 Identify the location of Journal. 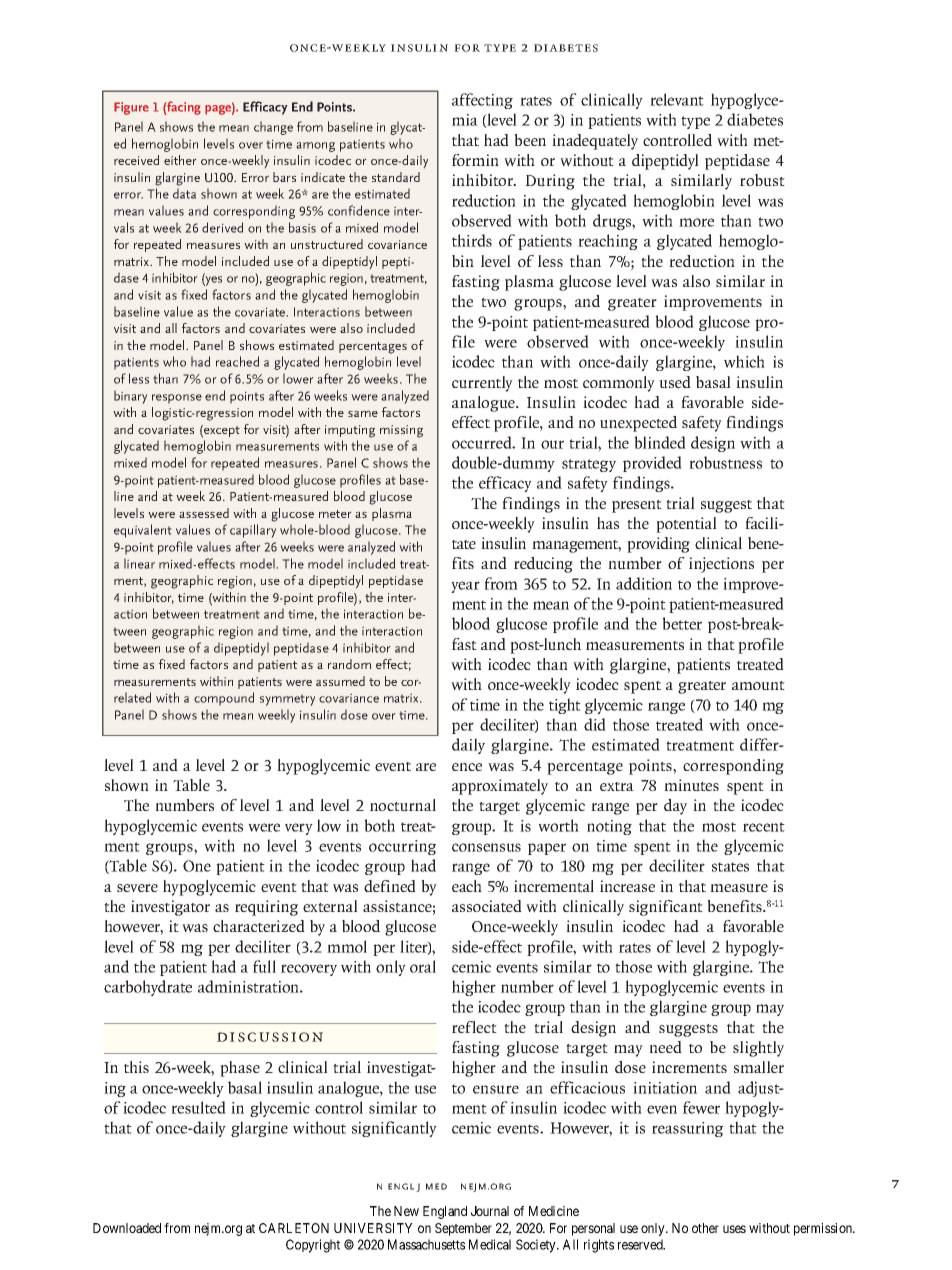
(490, 1211).
